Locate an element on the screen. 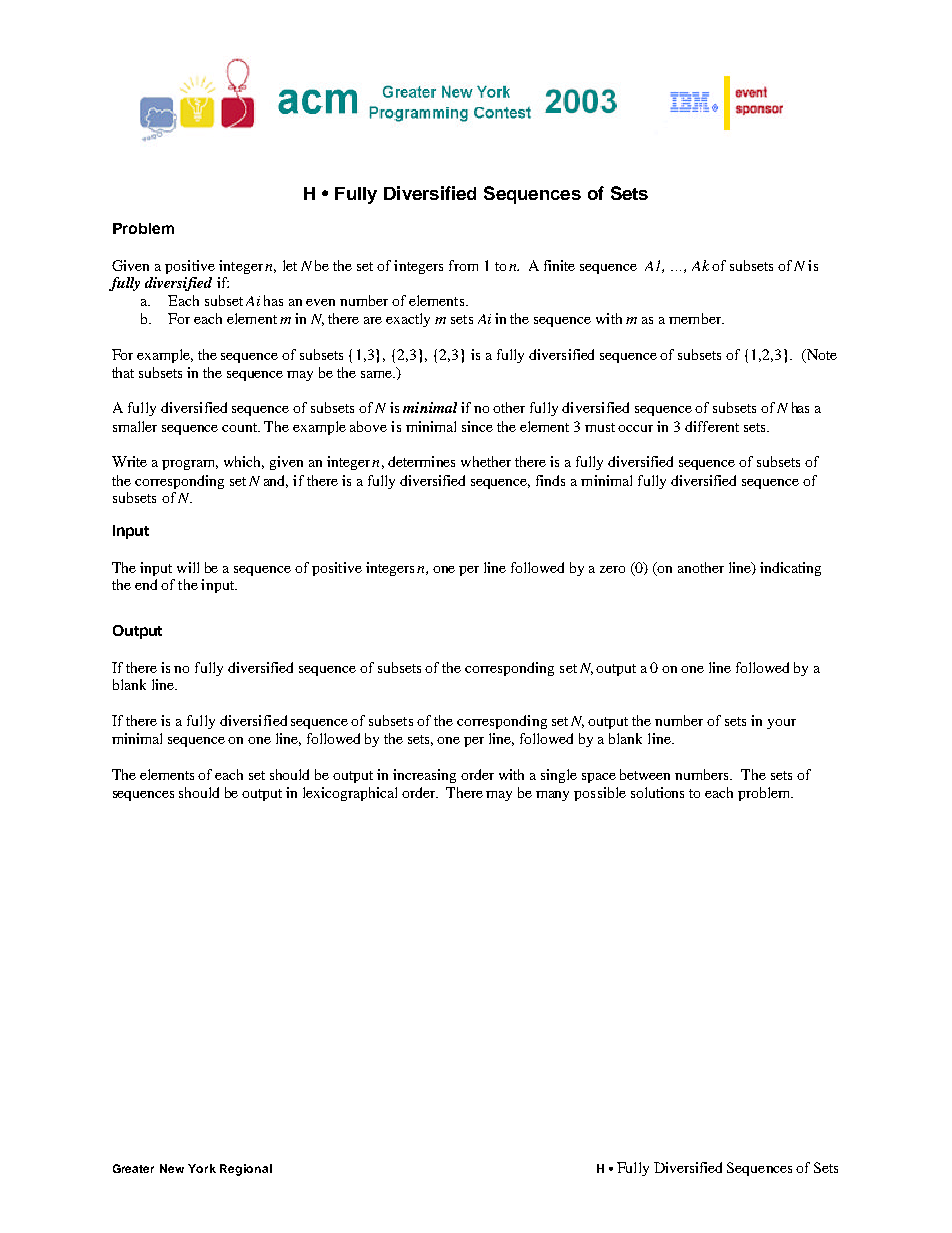 This screenshot has height=1233, width=952. lexicographical is located at coordinates (350, 794).
